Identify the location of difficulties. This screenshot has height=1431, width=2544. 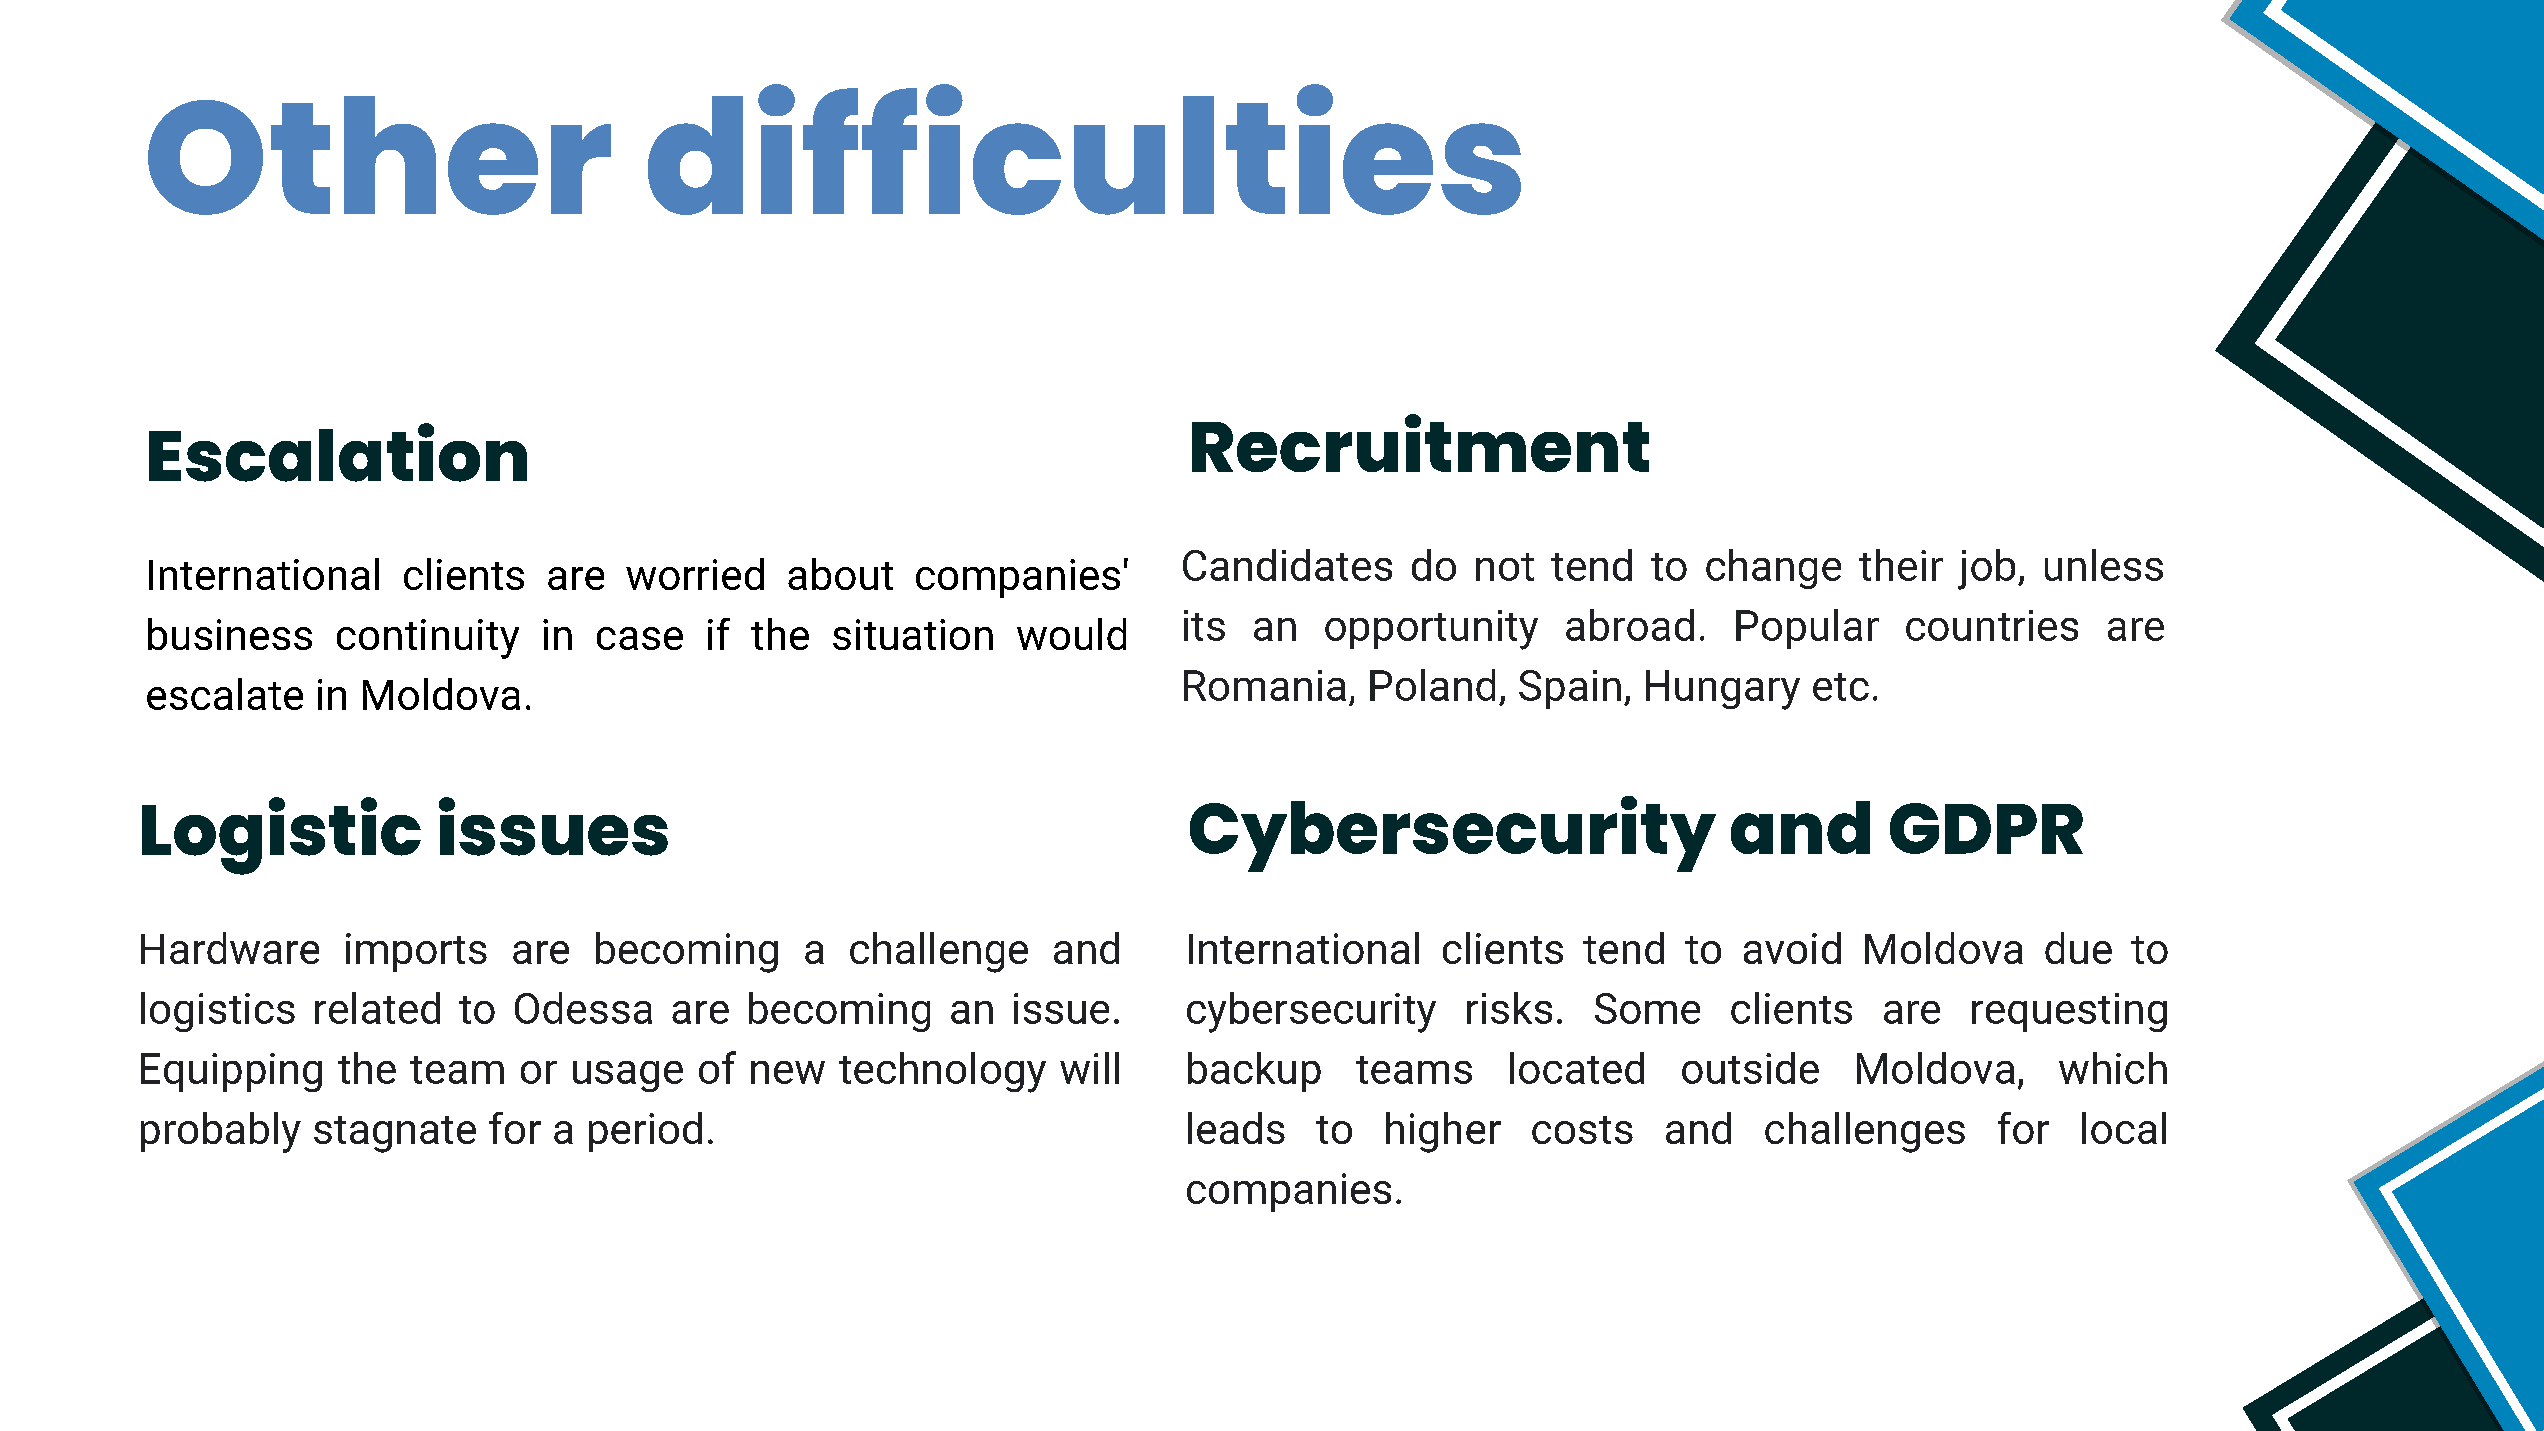
(1084, 149).
